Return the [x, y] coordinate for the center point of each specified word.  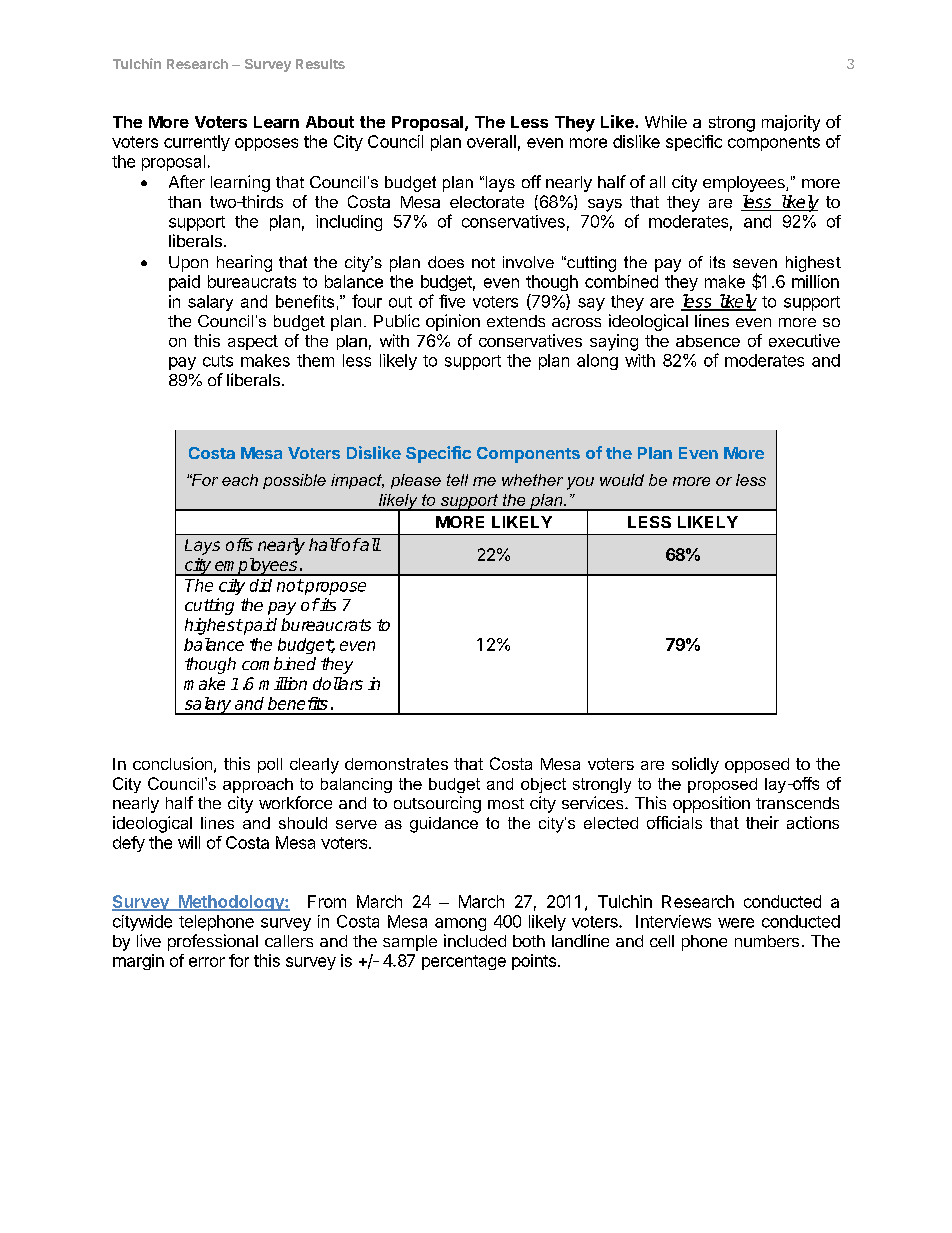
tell [457, 480]
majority [791, 123]
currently [197, 143]
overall [491, 141]
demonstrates [396, 764]
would [622, 480]
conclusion [172, 763]
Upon [188, 264]
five [452, 301]
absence [708, 341]
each [240, 480]
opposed [757, 765]
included [475, 940]
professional [213, 942]
